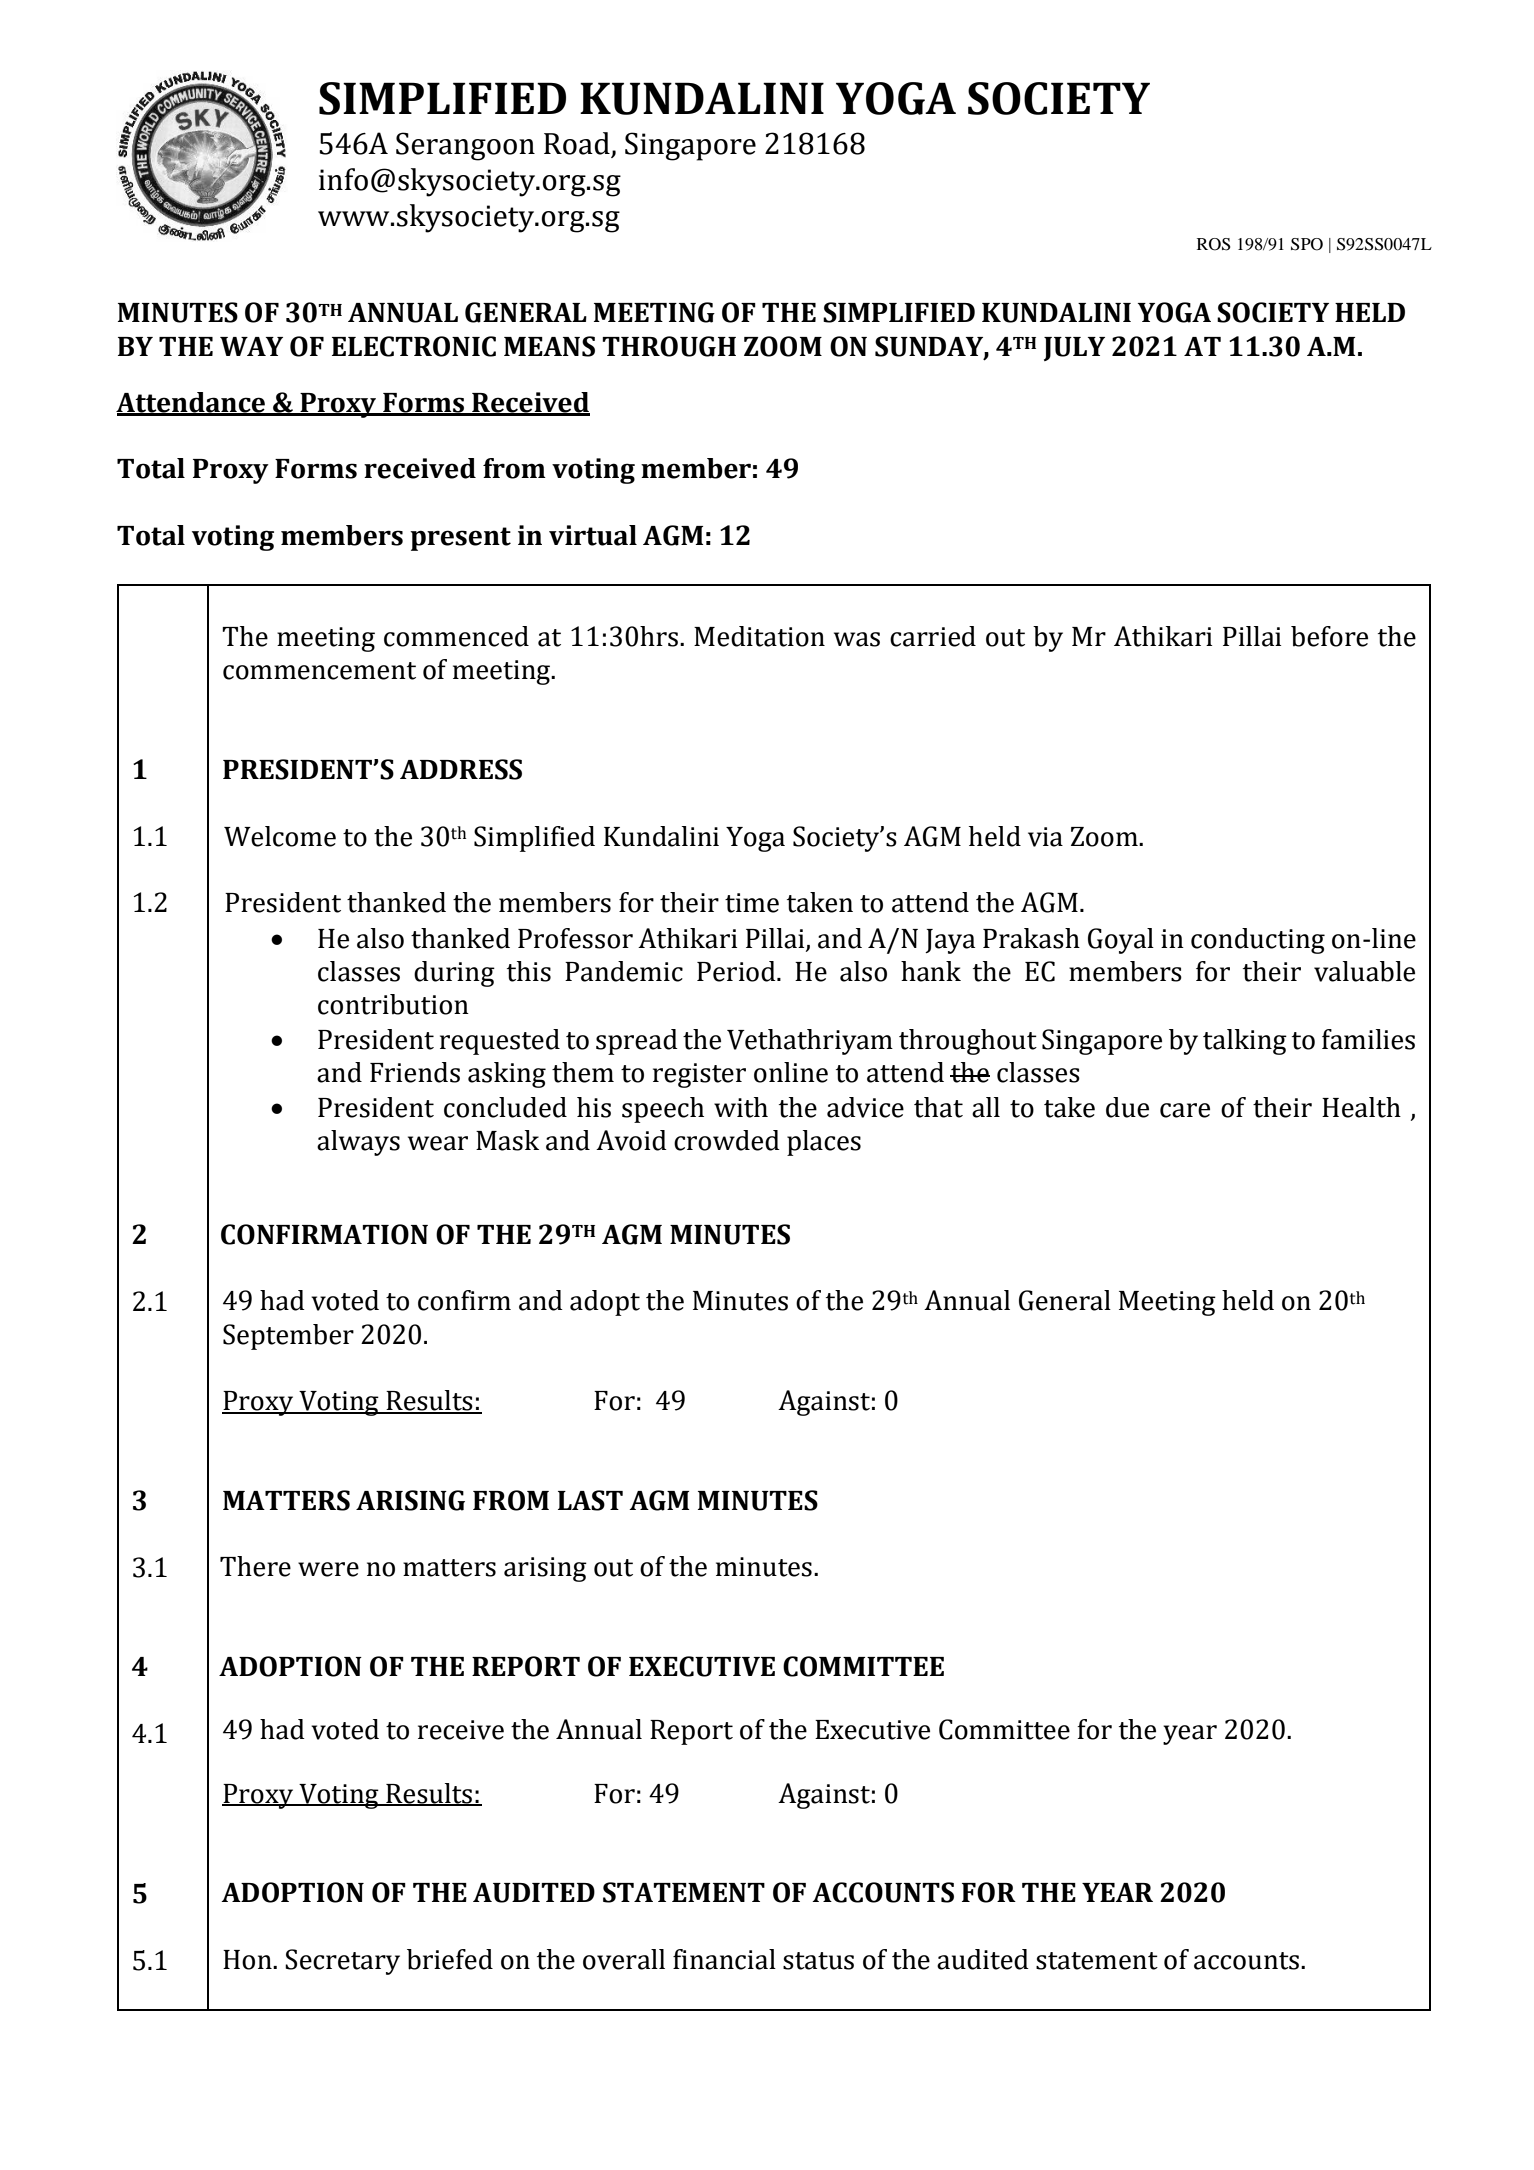  I want to click on time, so click(752, 903).
